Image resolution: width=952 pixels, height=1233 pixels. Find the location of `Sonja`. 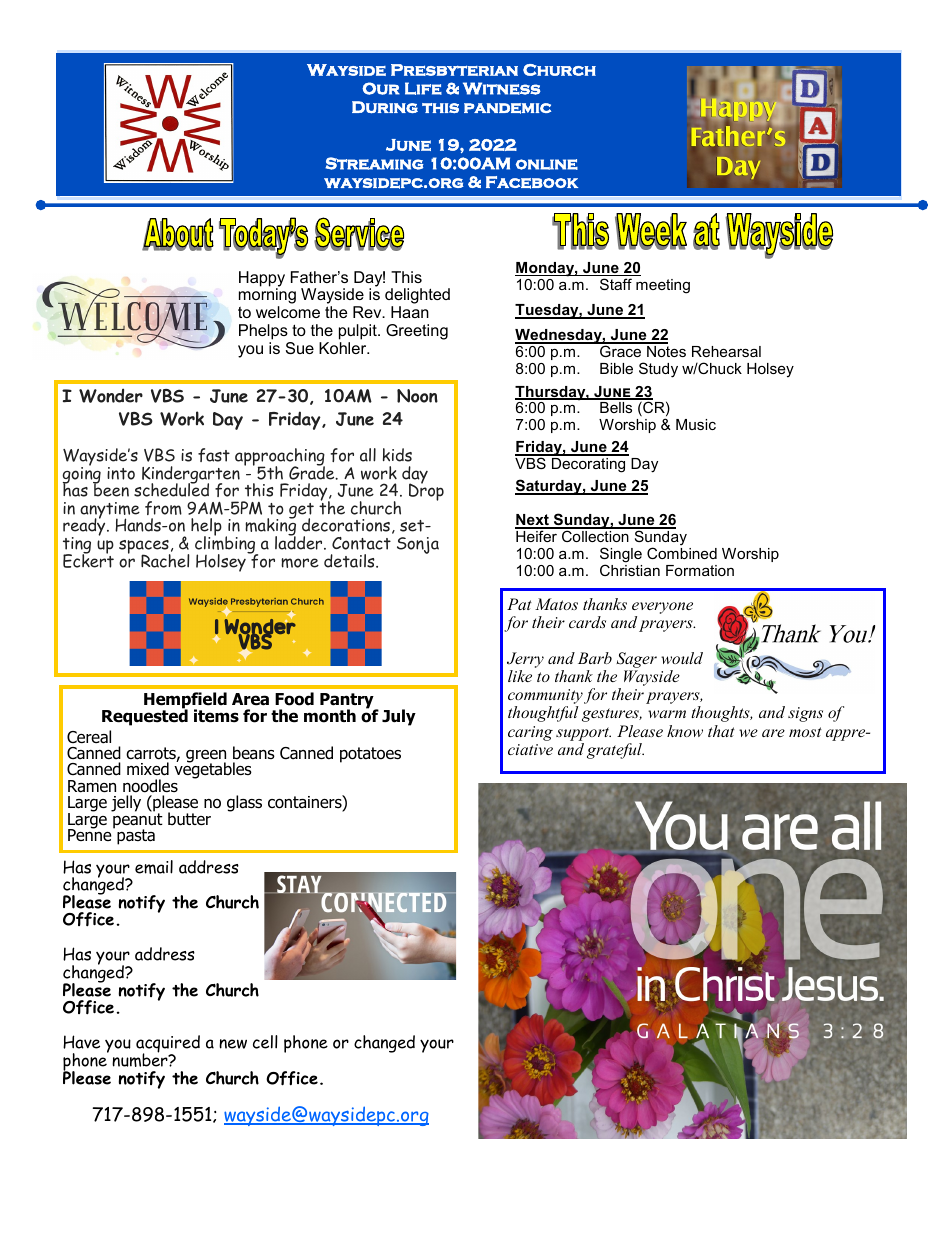

Sonja is located at coordinates (418, 545).
